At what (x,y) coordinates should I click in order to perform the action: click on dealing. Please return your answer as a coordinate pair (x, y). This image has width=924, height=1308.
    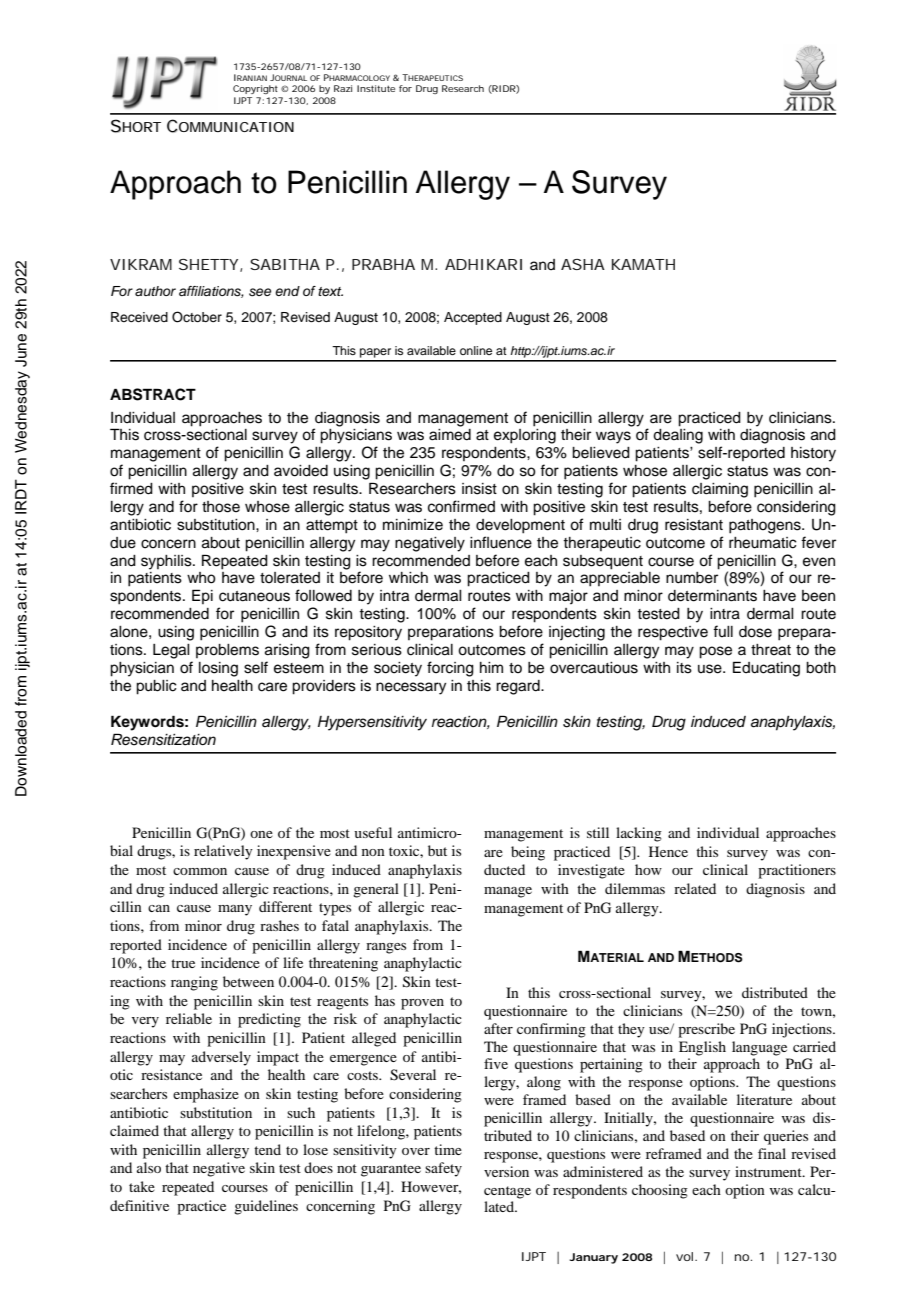
    Looking at the image, I should click on (678, 436).
